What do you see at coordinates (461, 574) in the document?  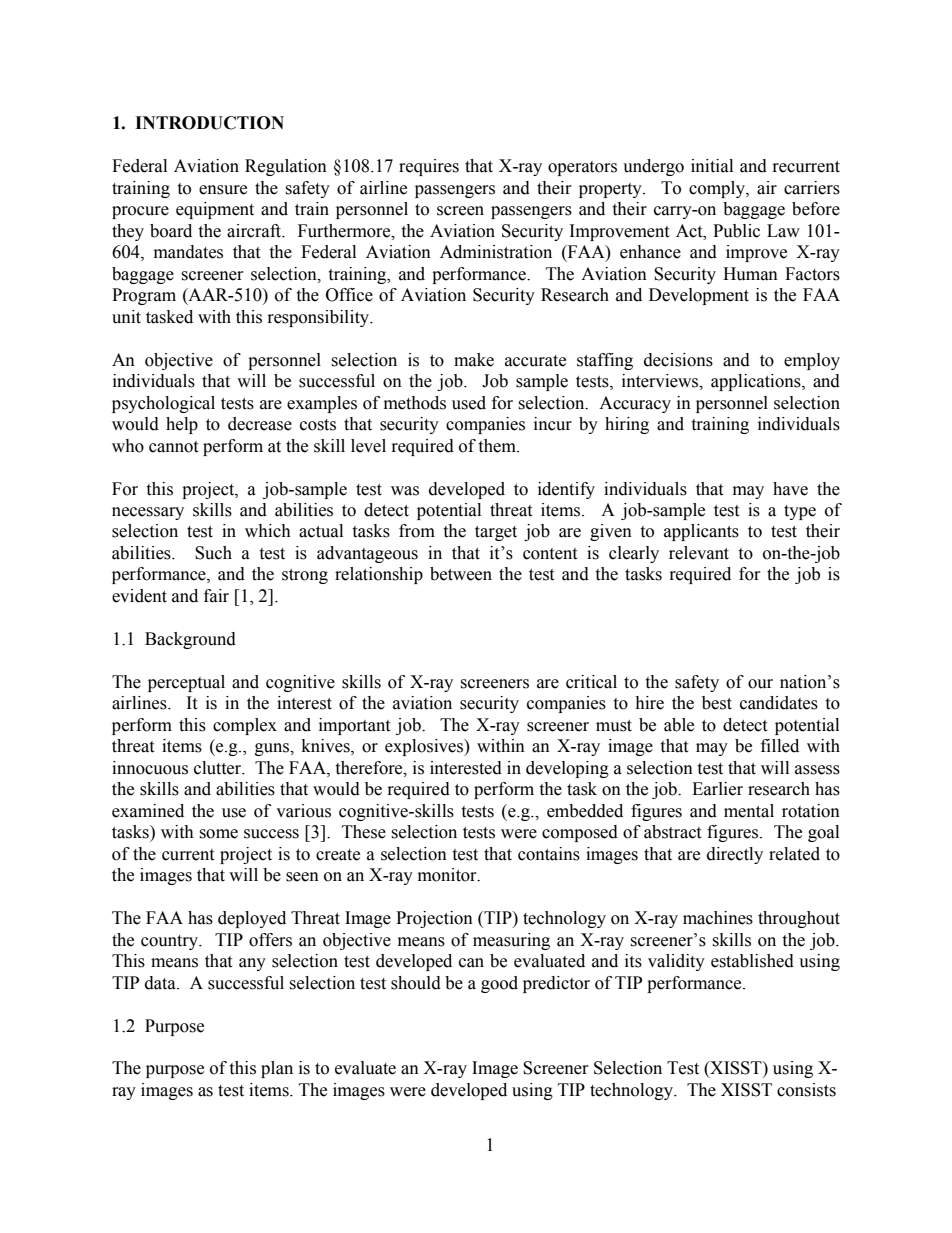 I see `between` at bounding box center [461, 574].
